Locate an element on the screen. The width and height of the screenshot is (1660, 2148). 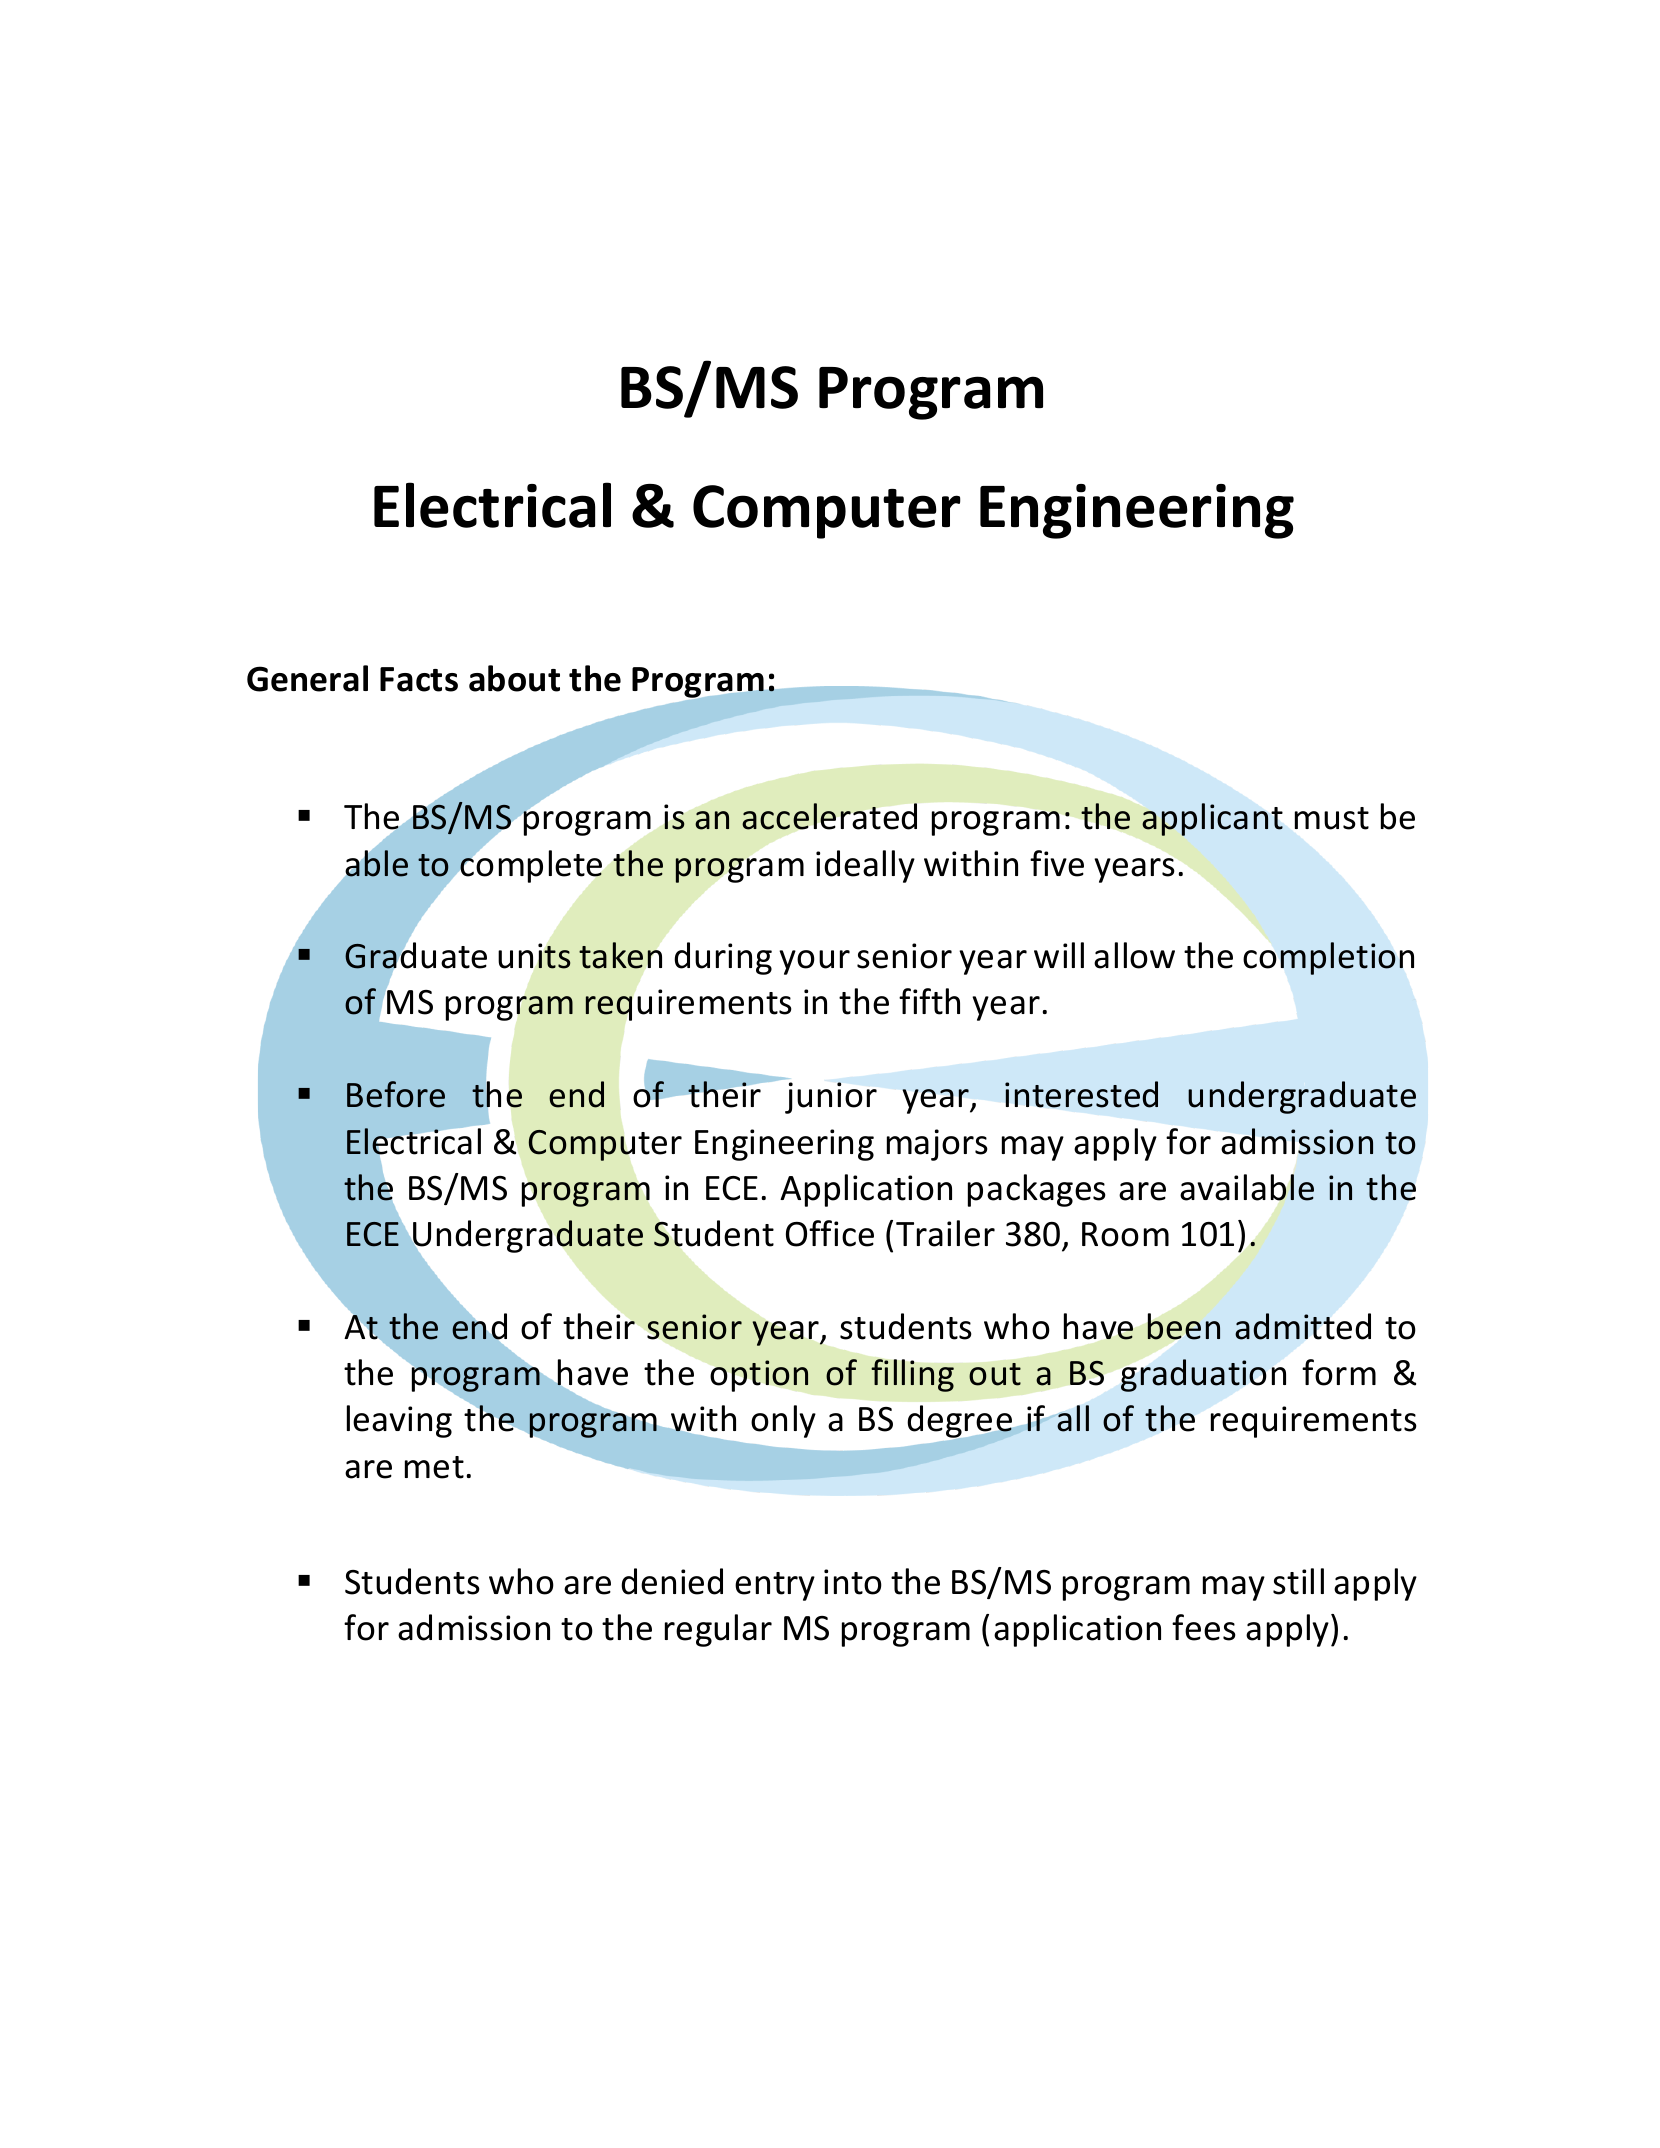
been is located at coordinates (1183, 1326).
